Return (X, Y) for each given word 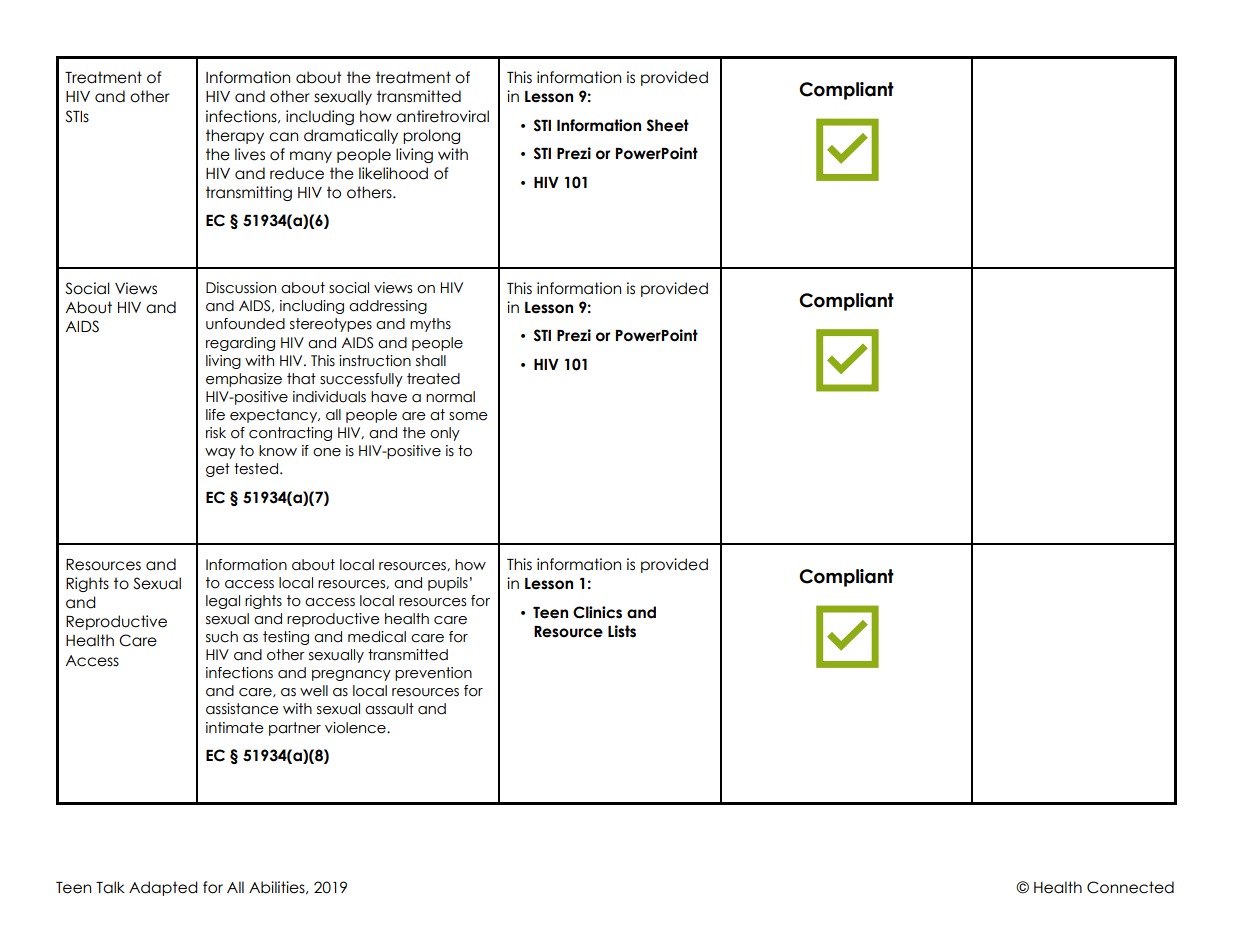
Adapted (163, 888)
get (218, 470)
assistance (242, 709)
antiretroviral (442, 116)
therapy (235, 136)
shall (431, 361)
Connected (1130, 887)
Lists (622, 631)
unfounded (245, 324)
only (445, 434)
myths (430, 325)
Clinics (597, 612)
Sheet (668, 125)
